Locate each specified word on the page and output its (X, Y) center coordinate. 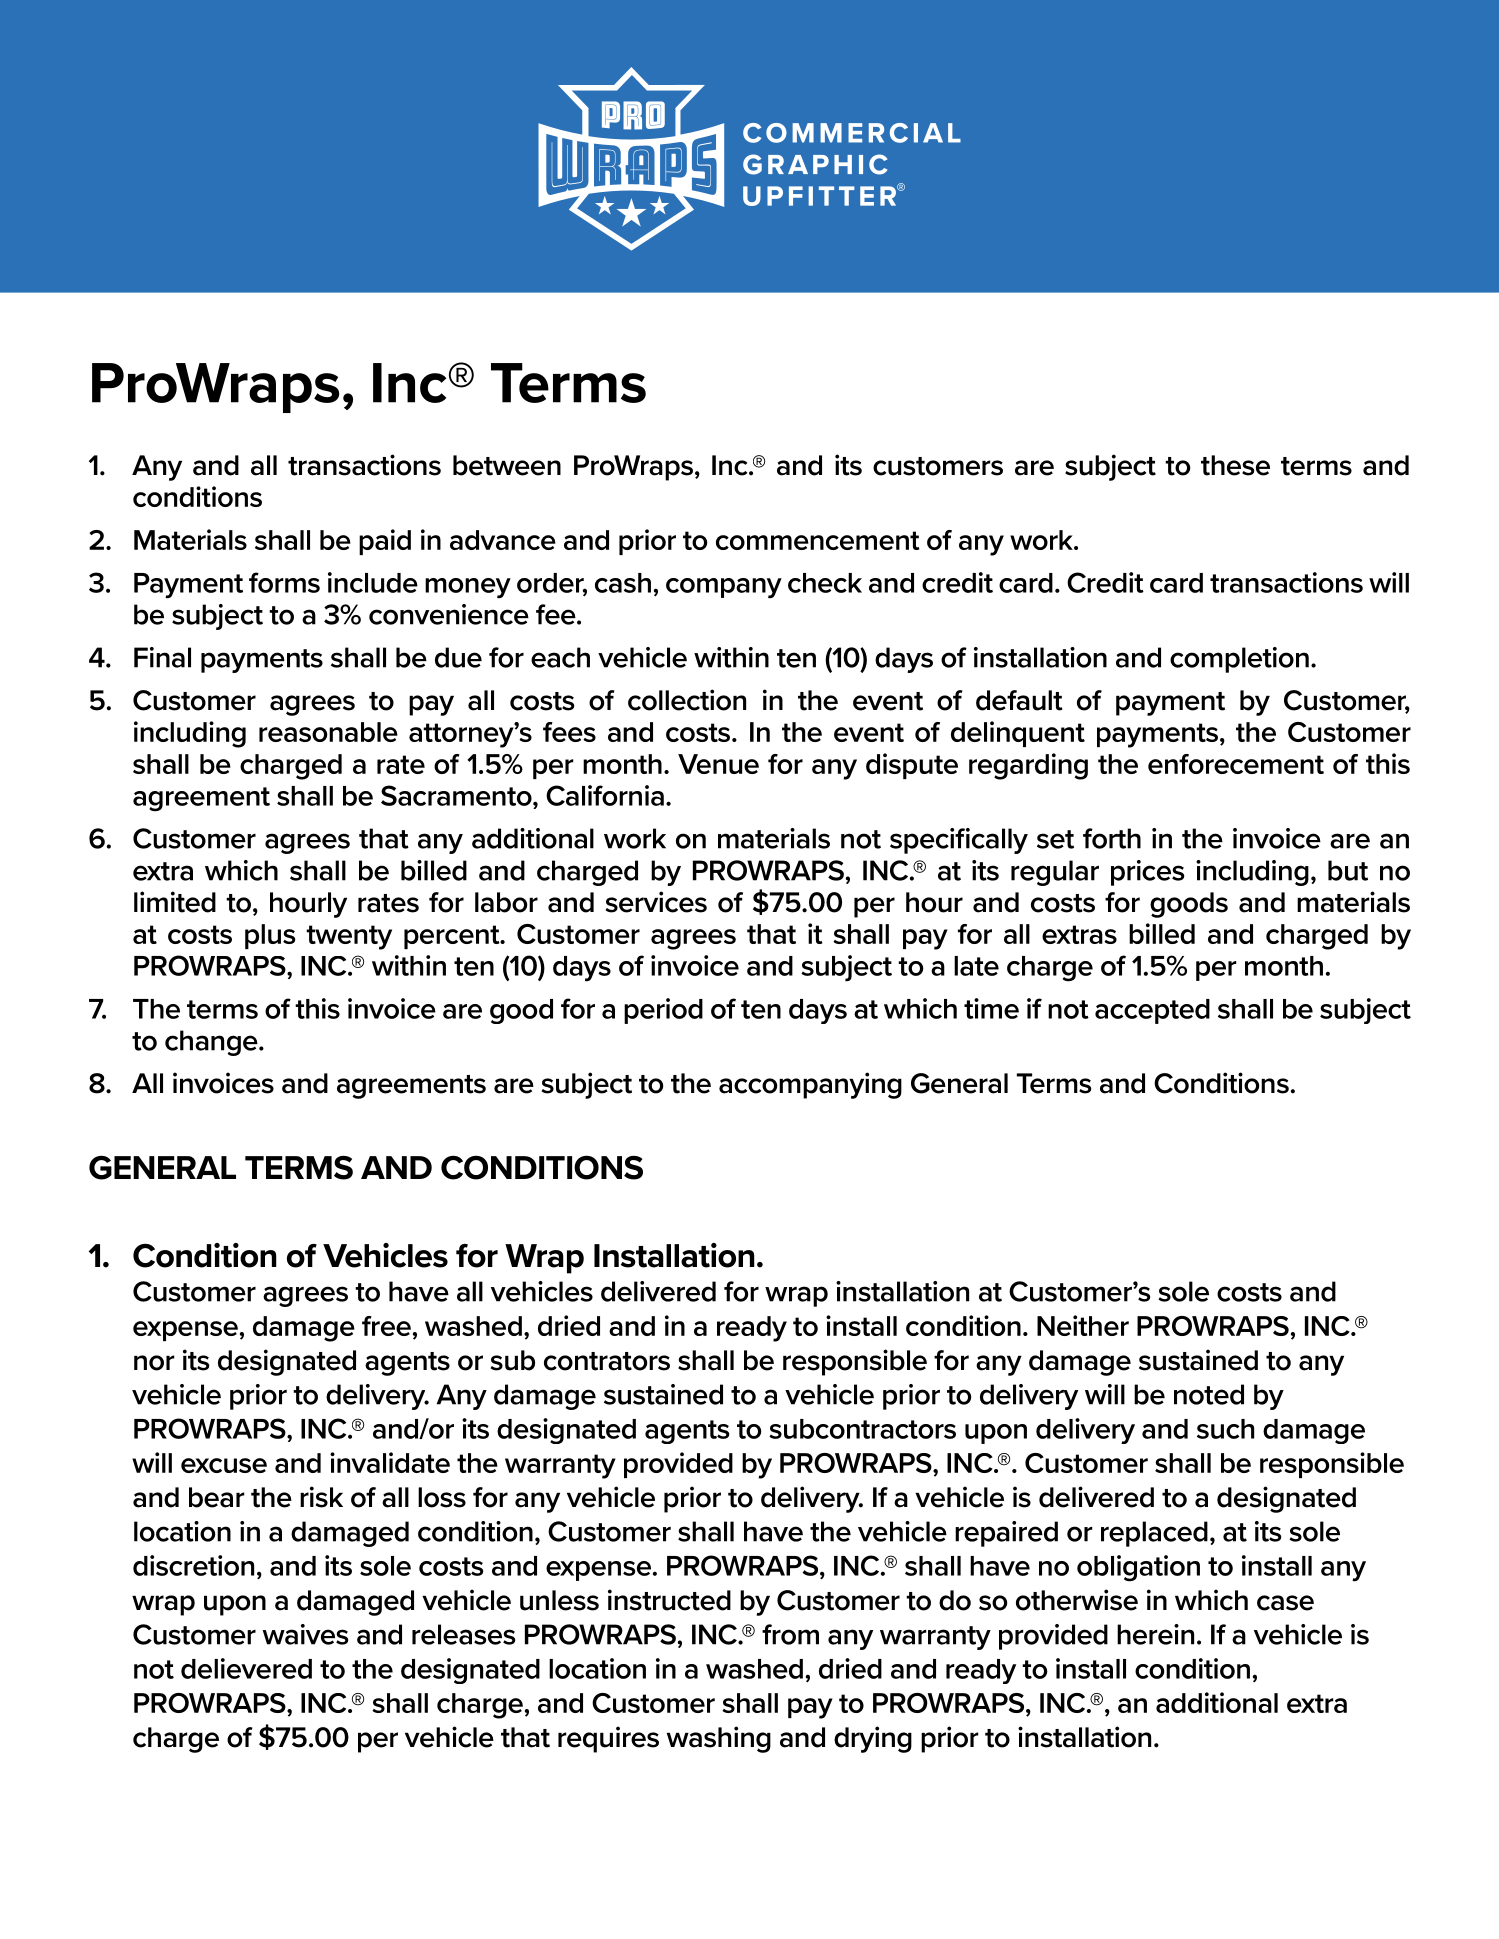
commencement (818, 540)
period (663, 1011)
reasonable (328, 732)
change (212, 1043)
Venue (718, 764)
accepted (1152, 1011)
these (1235, 465)
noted (1209, 1394)
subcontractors (862, 1429)
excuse (224, 1465)
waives (305, 1634)
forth (1112, 838)
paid (385, 542)
